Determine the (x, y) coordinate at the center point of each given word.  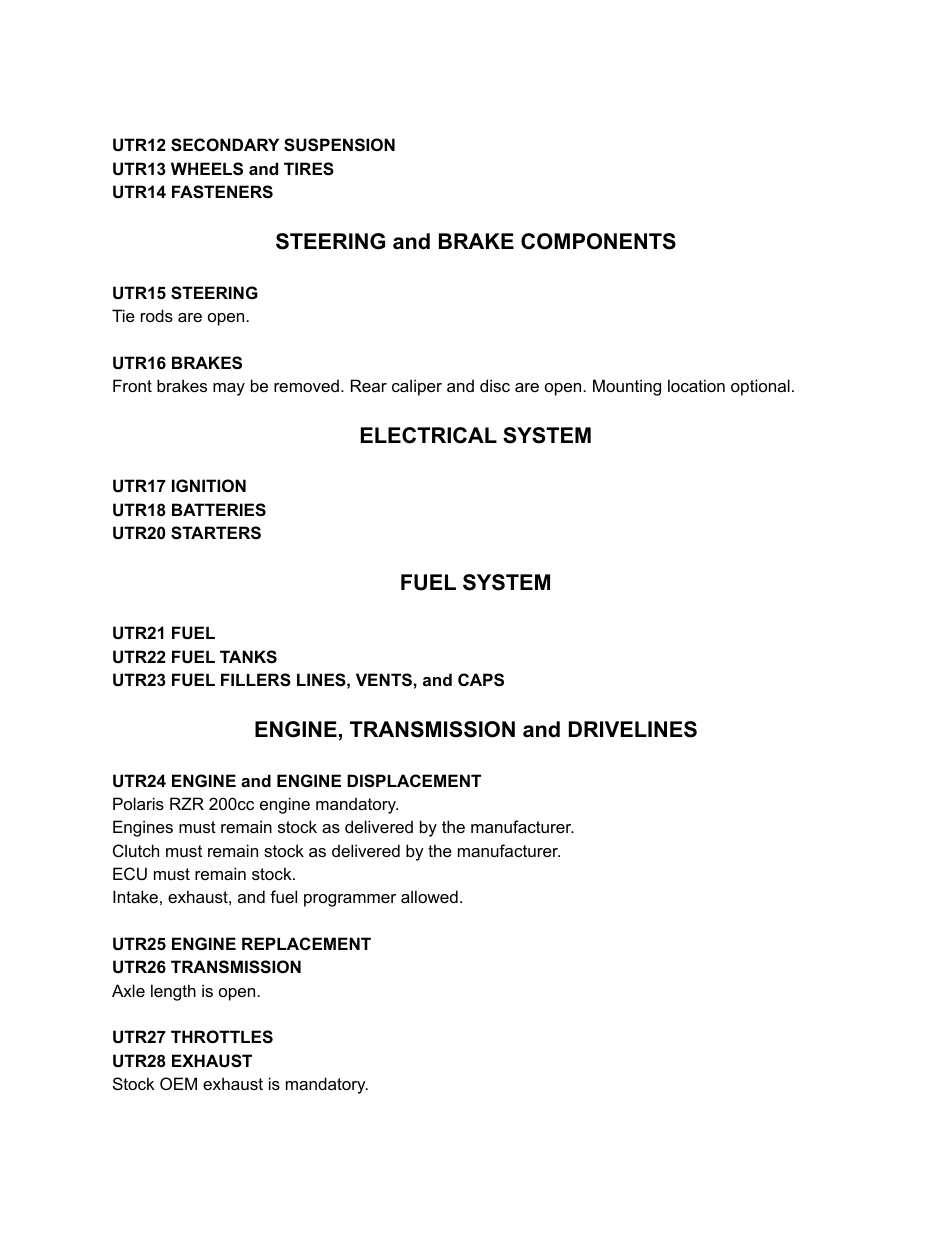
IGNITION (209, 485)
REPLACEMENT (306, 943)
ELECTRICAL (429, 435)
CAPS (481, 680)
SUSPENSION (339, 145)
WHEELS (207, 169)
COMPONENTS (598, 241)
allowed (429, 896)
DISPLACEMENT (414, 781)
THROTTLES (222, 1037)
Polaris (138, 803)
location (696, 385)
